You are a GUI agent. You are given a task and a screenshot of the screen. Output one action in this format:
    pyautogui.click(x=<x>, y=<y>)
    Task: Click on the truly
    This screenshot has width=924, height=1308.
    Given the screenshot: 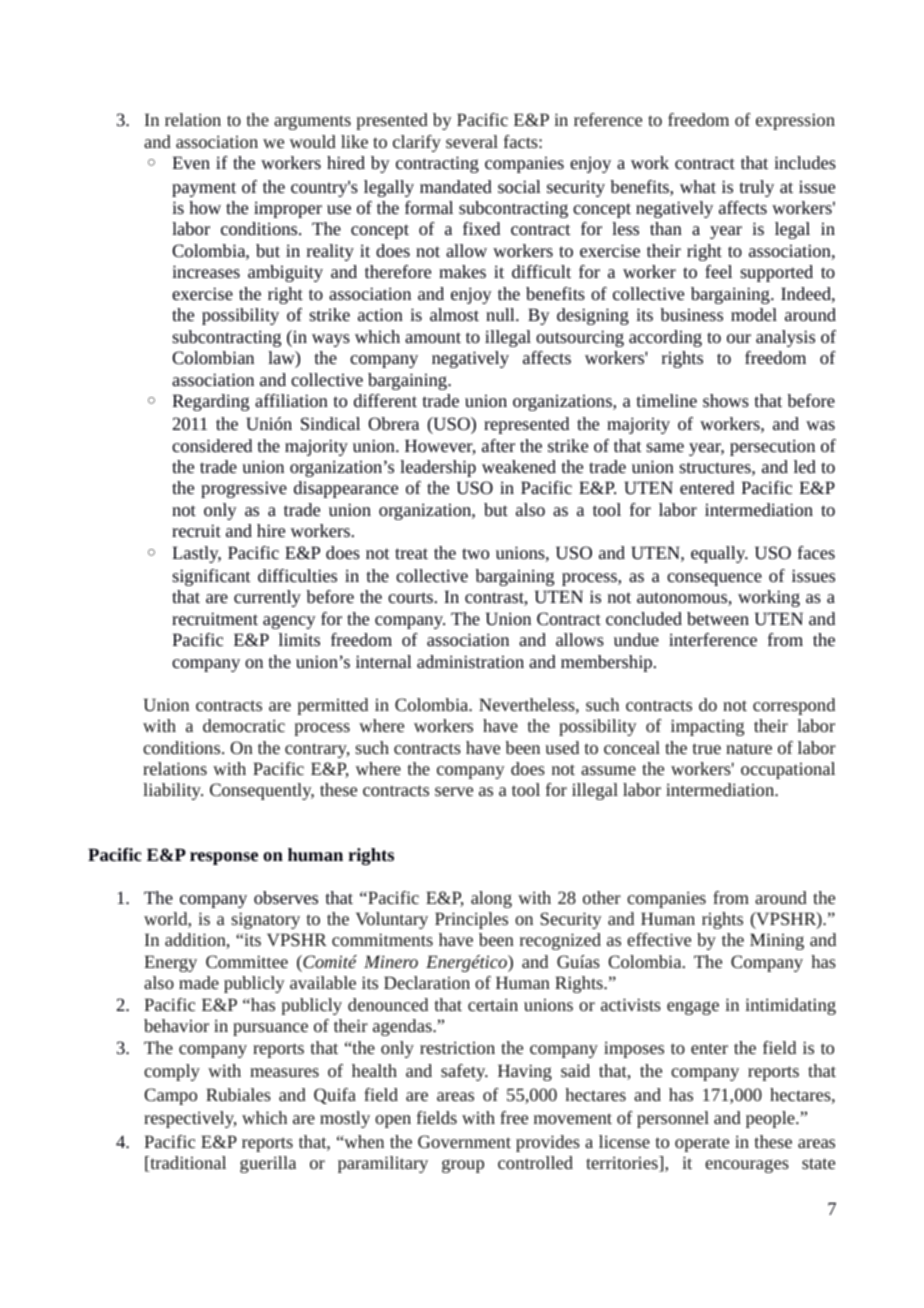 What is the action you would take?
    pyautogui.click(x=757, y=188)
